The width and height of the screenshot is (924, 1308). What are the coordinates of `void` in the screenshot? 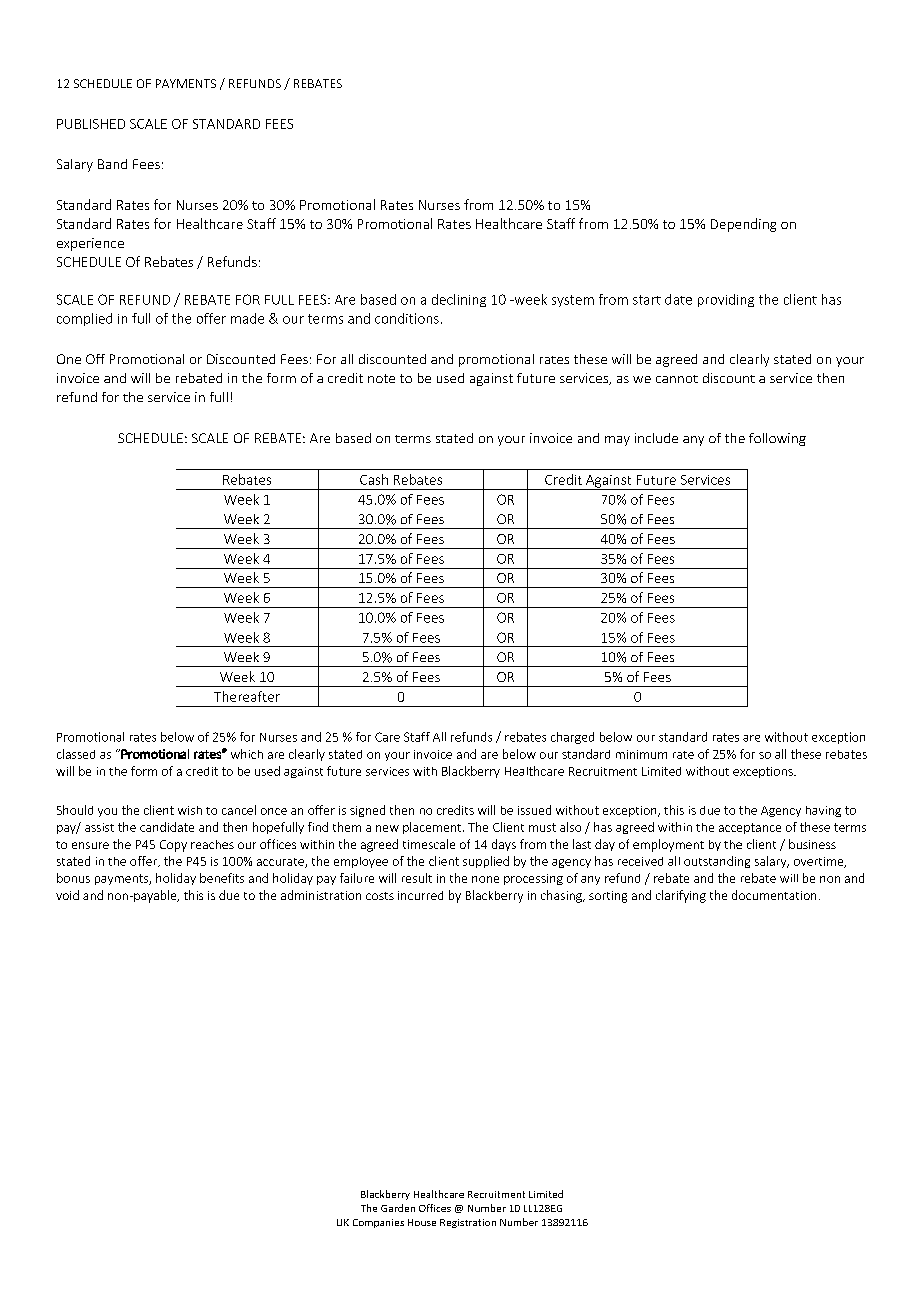 It's located at (67, 895).
